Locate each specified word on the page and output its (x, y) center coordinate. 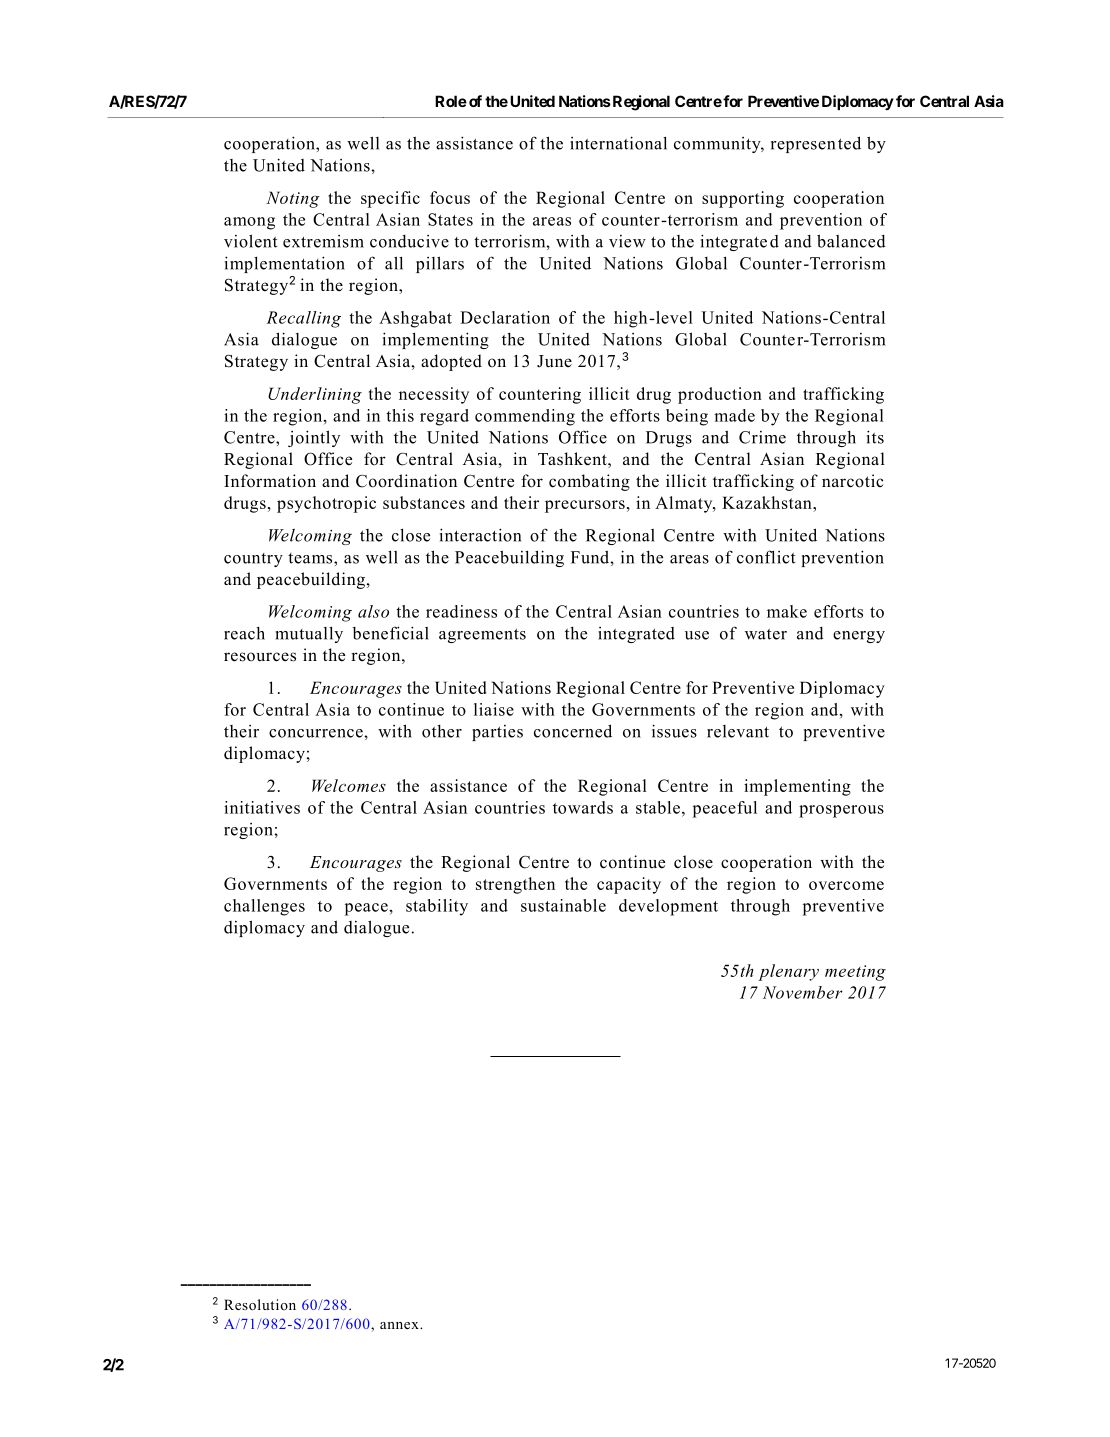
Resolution (260, 1304)
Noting (293, 199)
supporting (743, 199)
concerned (573, 731)
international (618, 143)
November (803, 992)
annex (400, 1325)
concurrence (317, 733)
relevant (738, 731)
